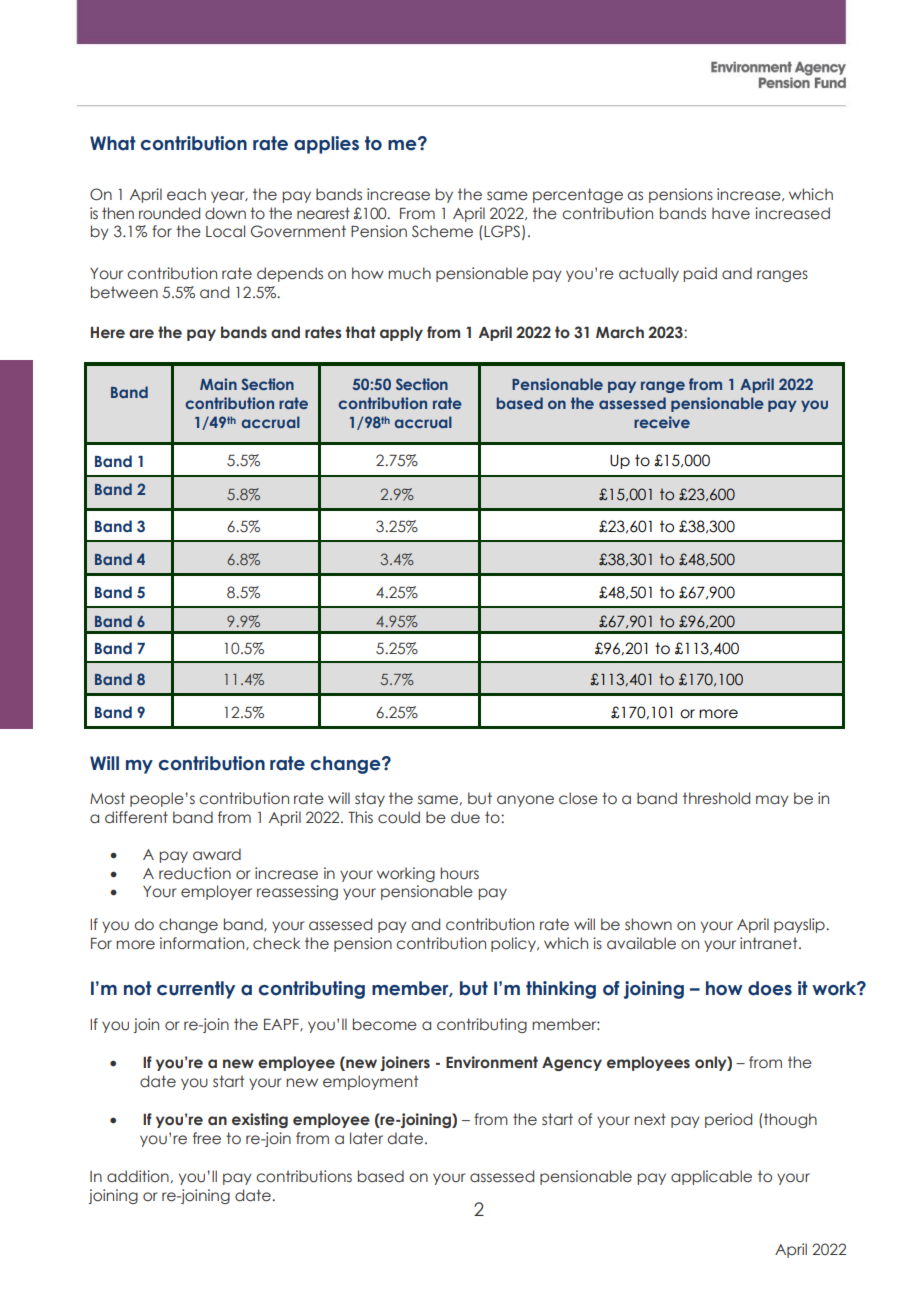  What do you see at coordinates (716, 798) in the screenshot?
I see `threshold` at bounding box center [716, 798].
